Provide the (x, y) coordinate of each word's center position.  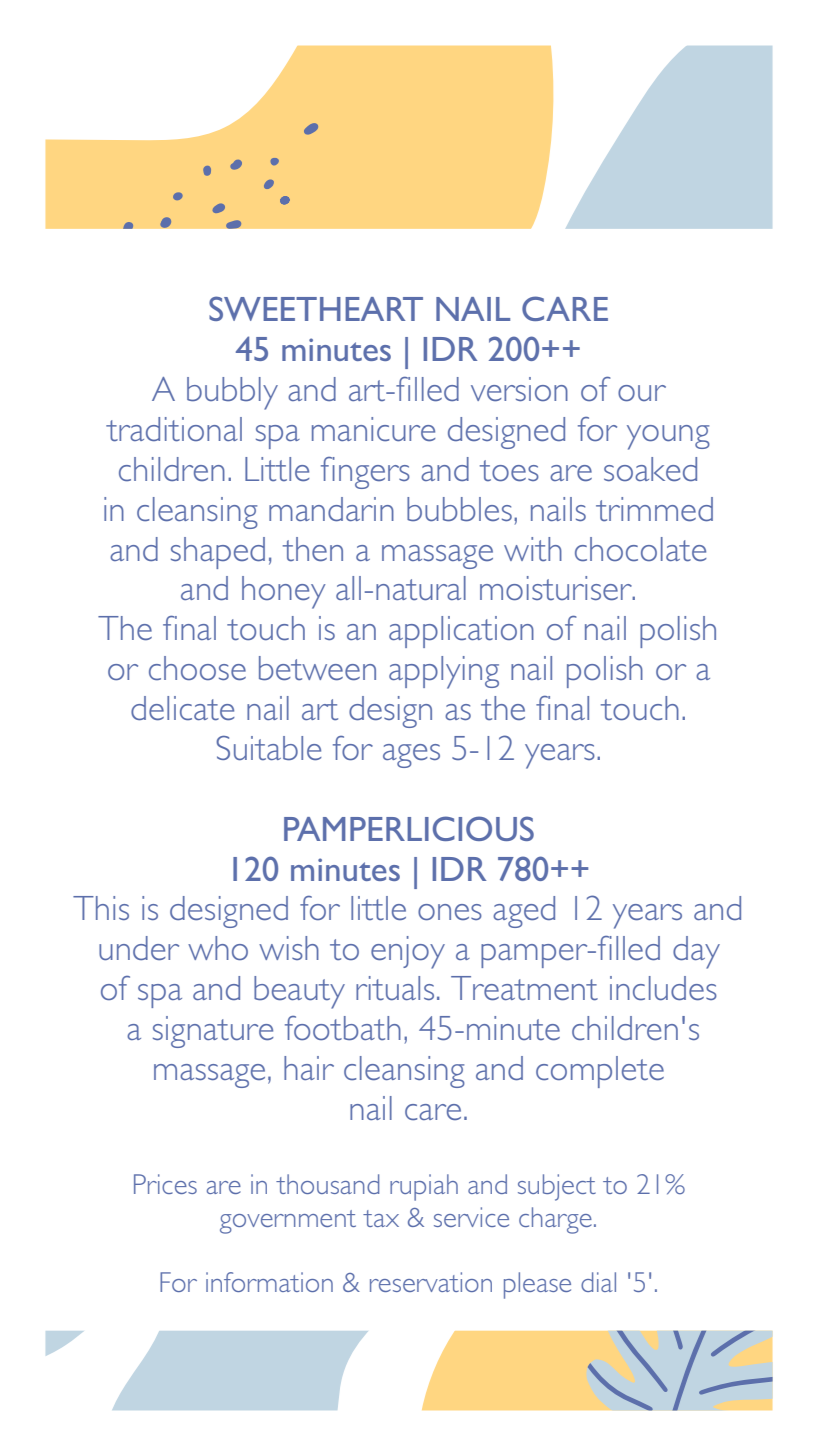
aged (524, 912)
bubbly (232, 393)
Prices (165, 1184)
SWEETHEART (316, 308)
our (642, 393)
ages (411, 756)
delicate (183, 708)
